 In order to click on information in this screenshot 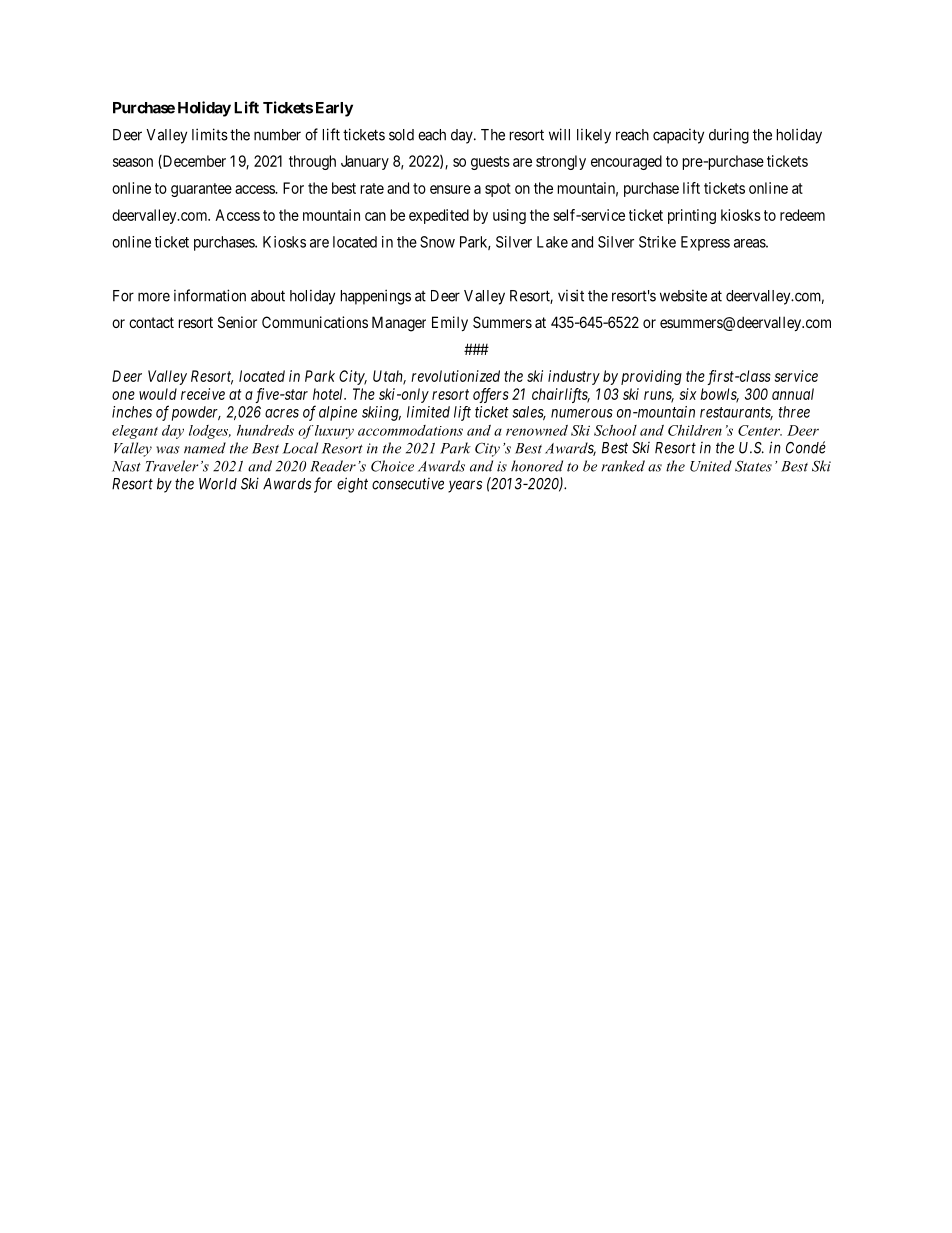, I will do `click(210, 295)`.
